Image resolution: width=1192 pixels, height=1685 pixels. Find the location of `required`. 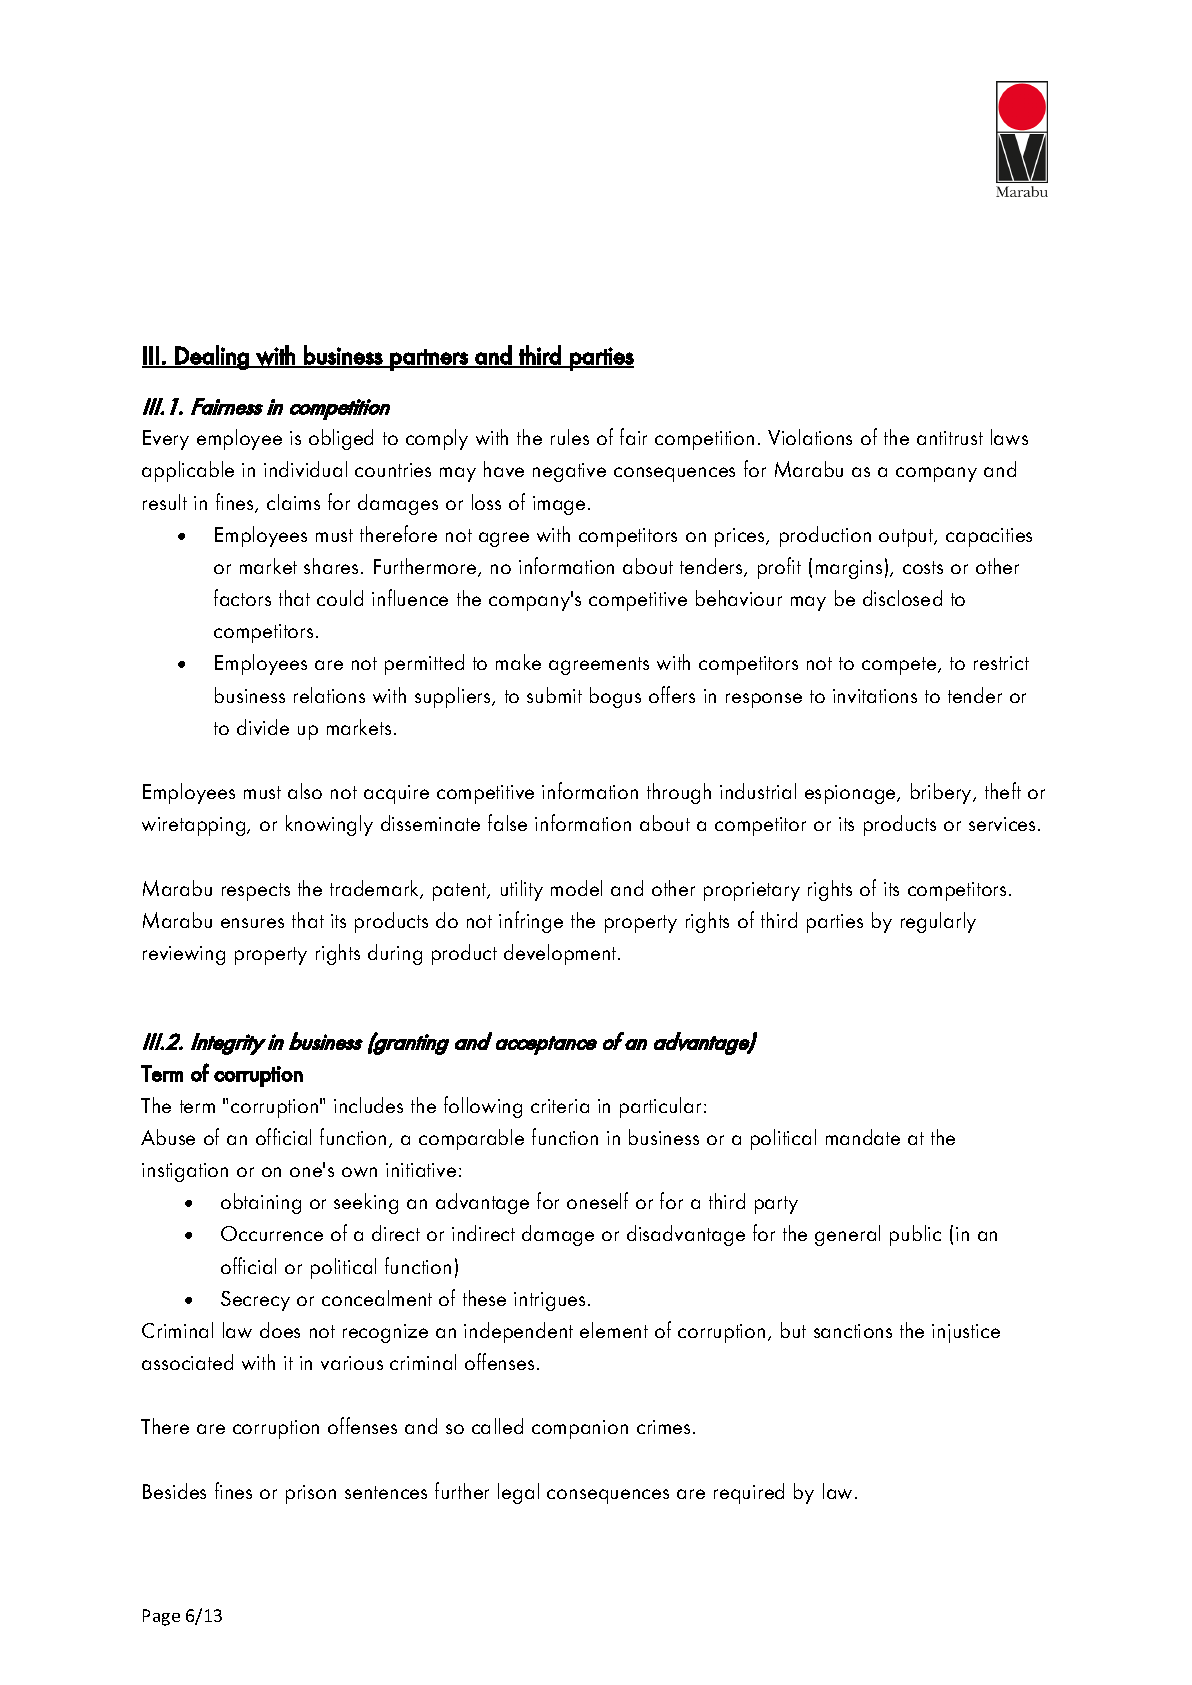

required is located at coordinates (749, 1493).
